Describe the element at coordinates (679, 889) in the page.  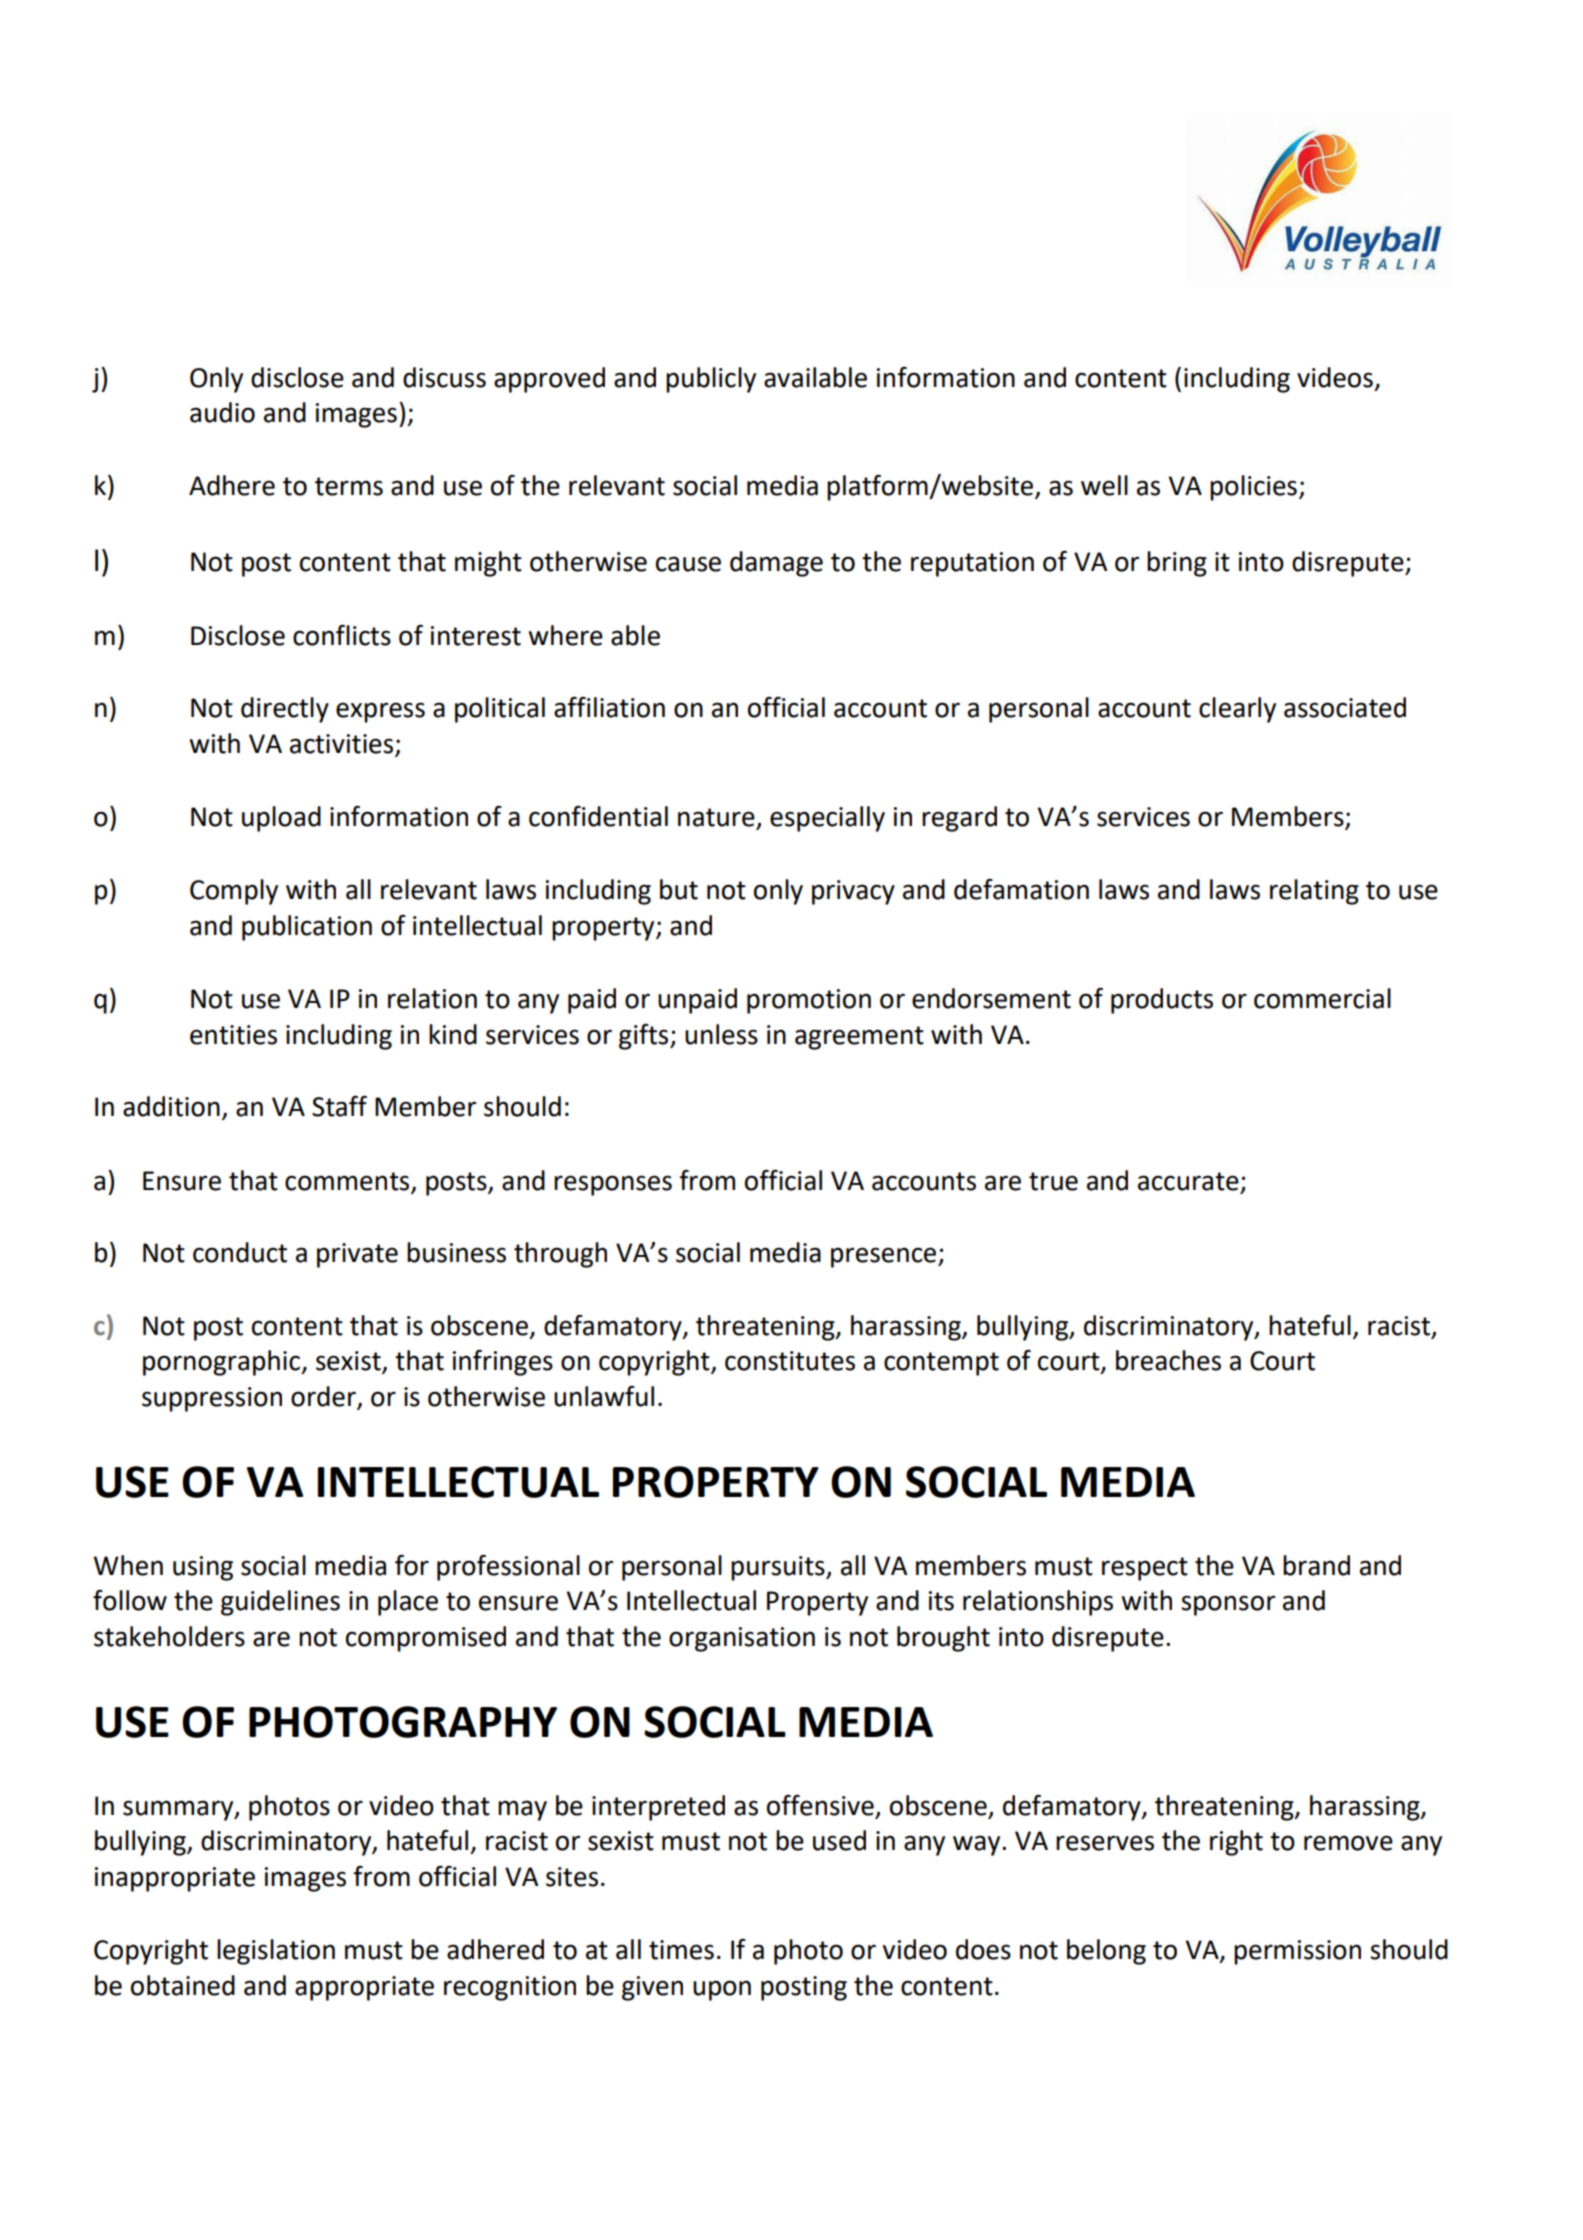
I see `but` at that location.
